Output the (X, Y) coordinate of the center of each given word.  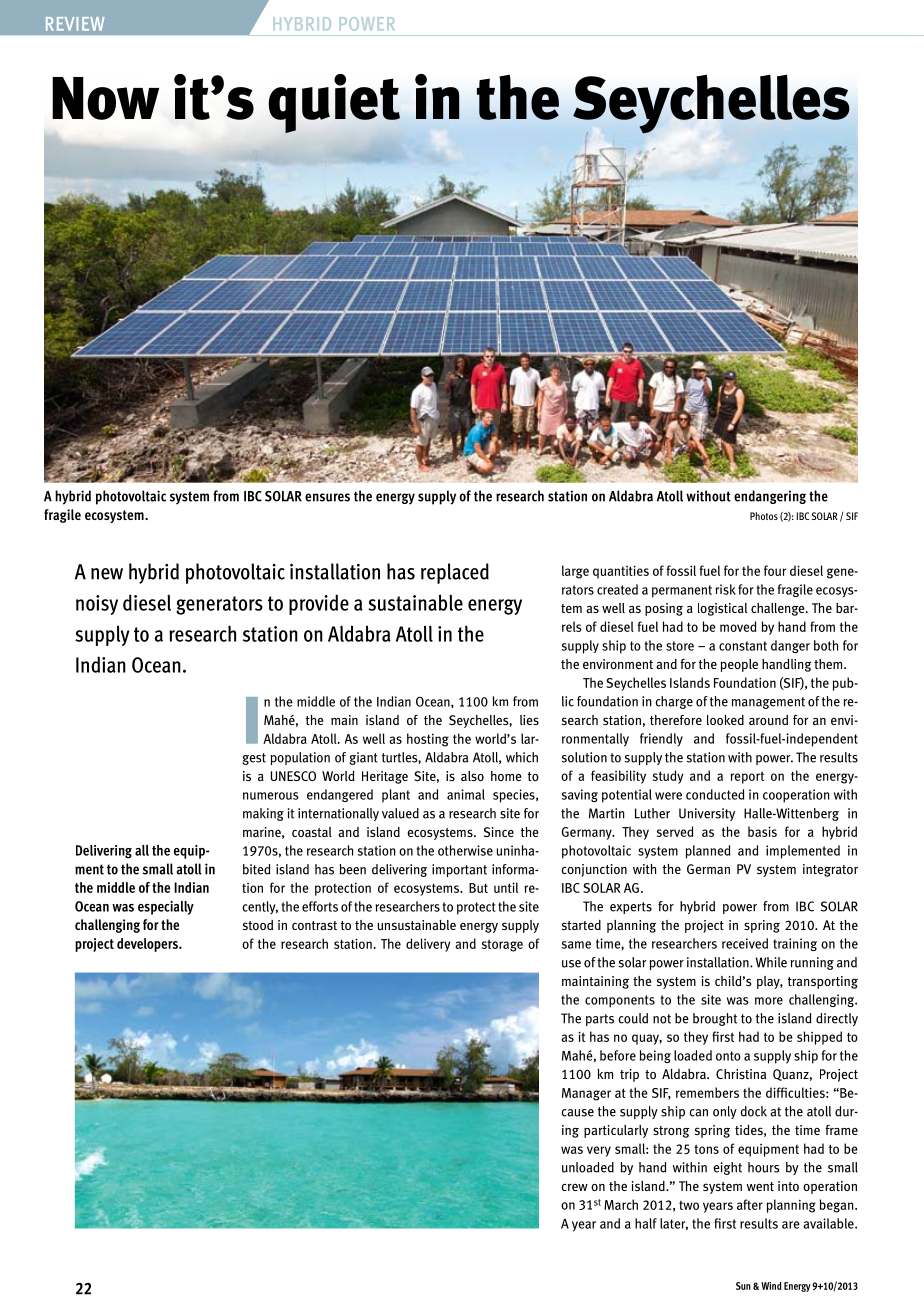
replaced (455, 573)
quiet (334, 103)
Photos (764, 516)
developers (148, 945)
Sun (743, 1286)
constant (743, 646)
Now (105, 98)
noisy (97, 605)
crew (574, 1187)
